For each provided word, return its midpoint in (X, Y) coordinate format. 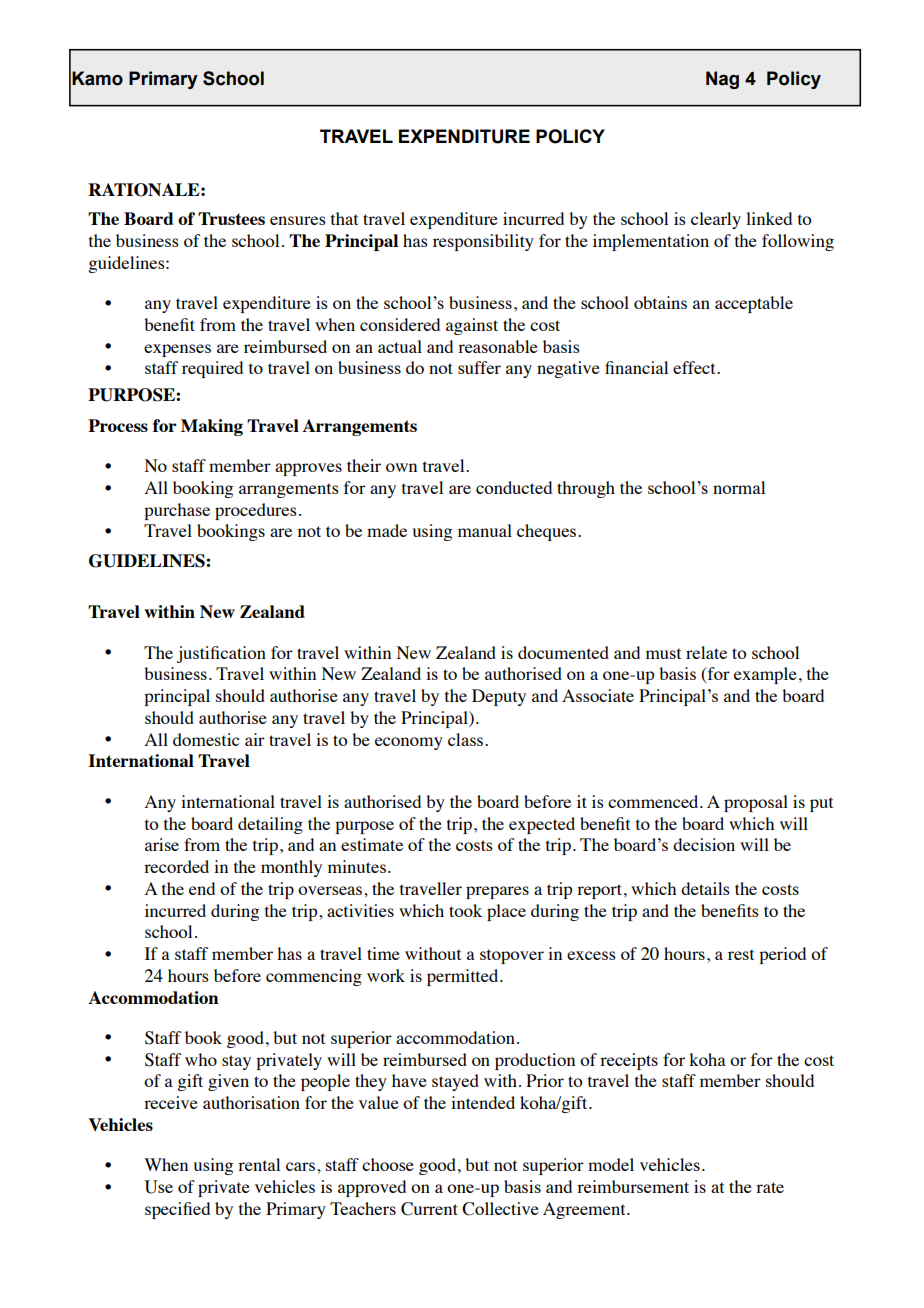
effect (695, 367)
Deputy (499, 697)
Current (429, 1209)
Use (159, 1187)
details (705, 888)
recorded (176, 866)
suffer (479, 367)
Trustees (231, 218)
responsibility (483, 242)
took (465, 910)
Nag (722, 80)
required (212, 369)
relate (706, 652)
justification (221, 654)
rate (770, 1187)
